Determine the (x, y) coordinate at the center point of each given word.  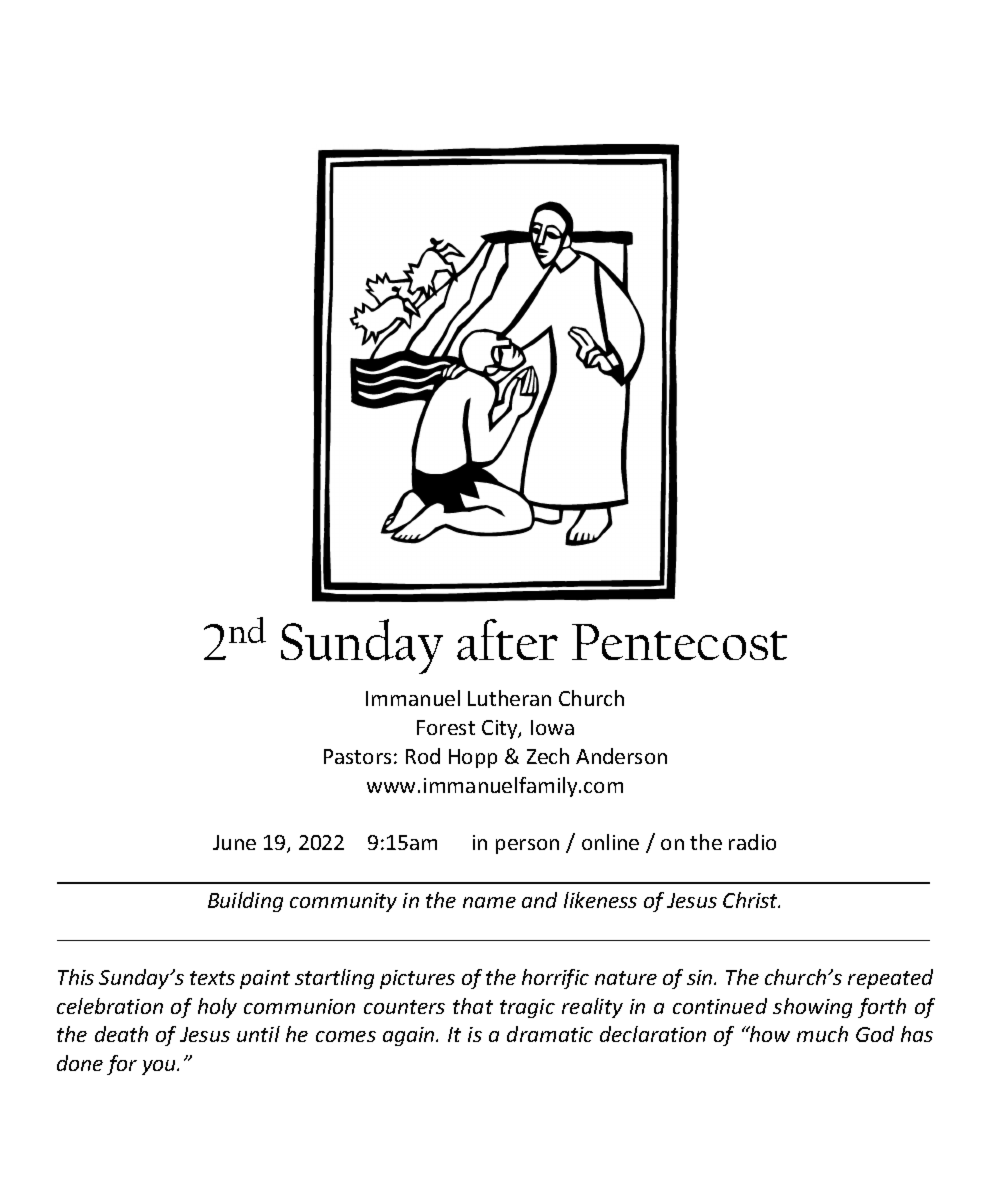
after (507, 640)
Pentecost (679, 642)
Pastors (357, 756)
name (489, 902)
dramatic (550, 1034)
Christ (751, 900)
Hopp (473, 758)
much (822, 1034)
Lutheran (509, 698)
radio (752, 842)
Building (245, 902)
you (160, 1067)
